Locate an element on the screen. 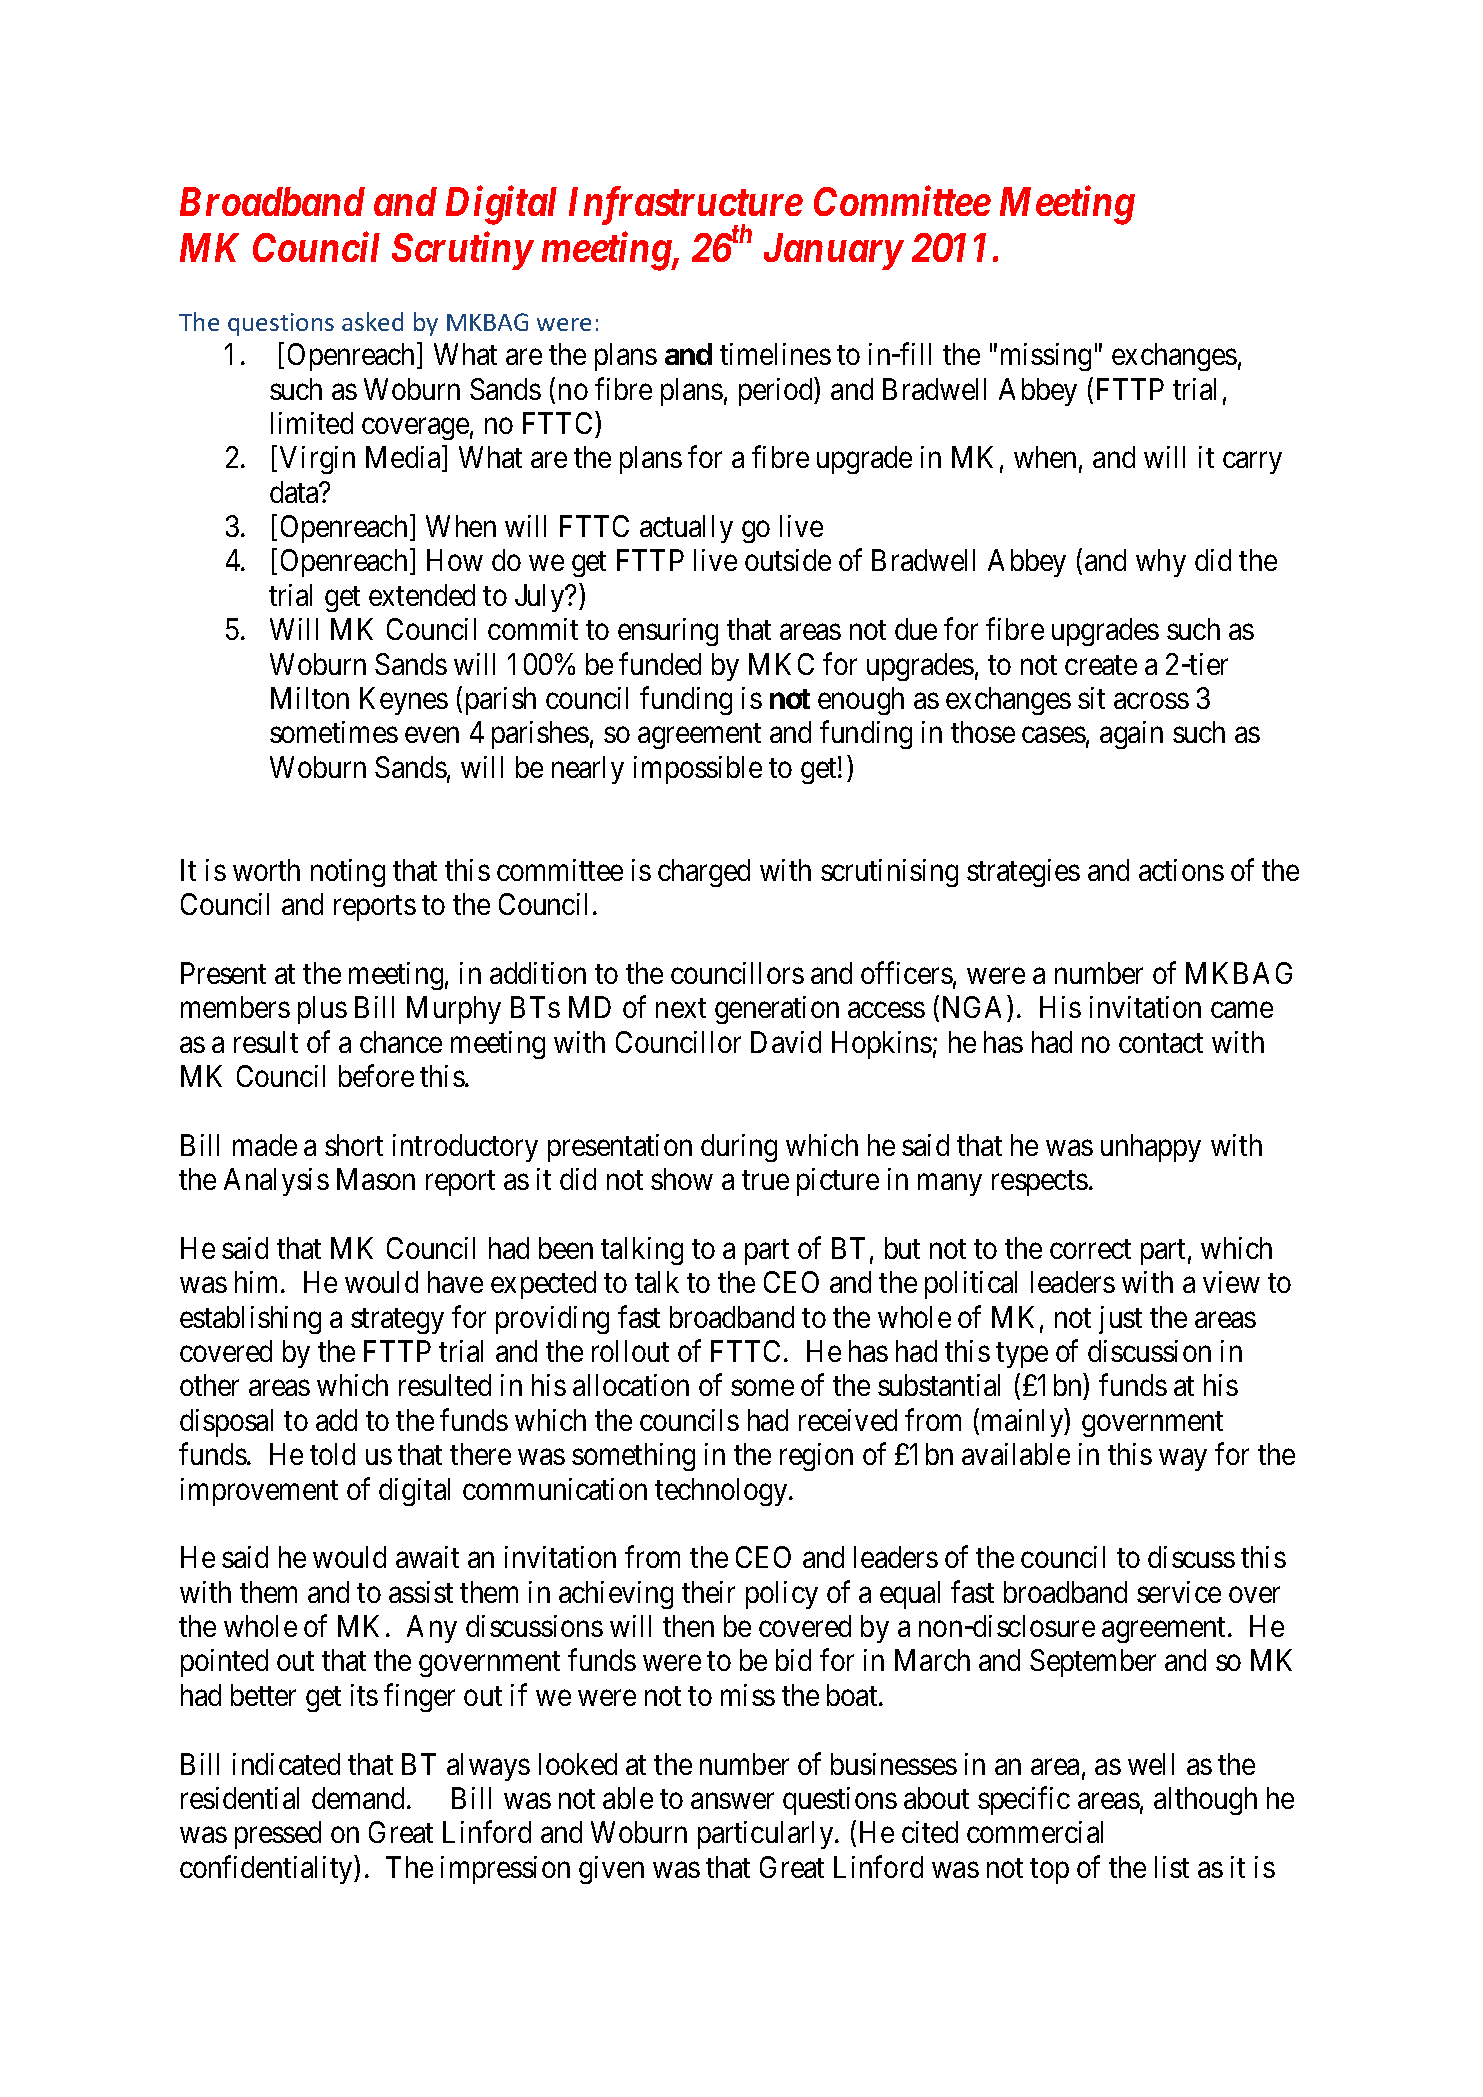  carry is located at coordinates (1252, 463).
